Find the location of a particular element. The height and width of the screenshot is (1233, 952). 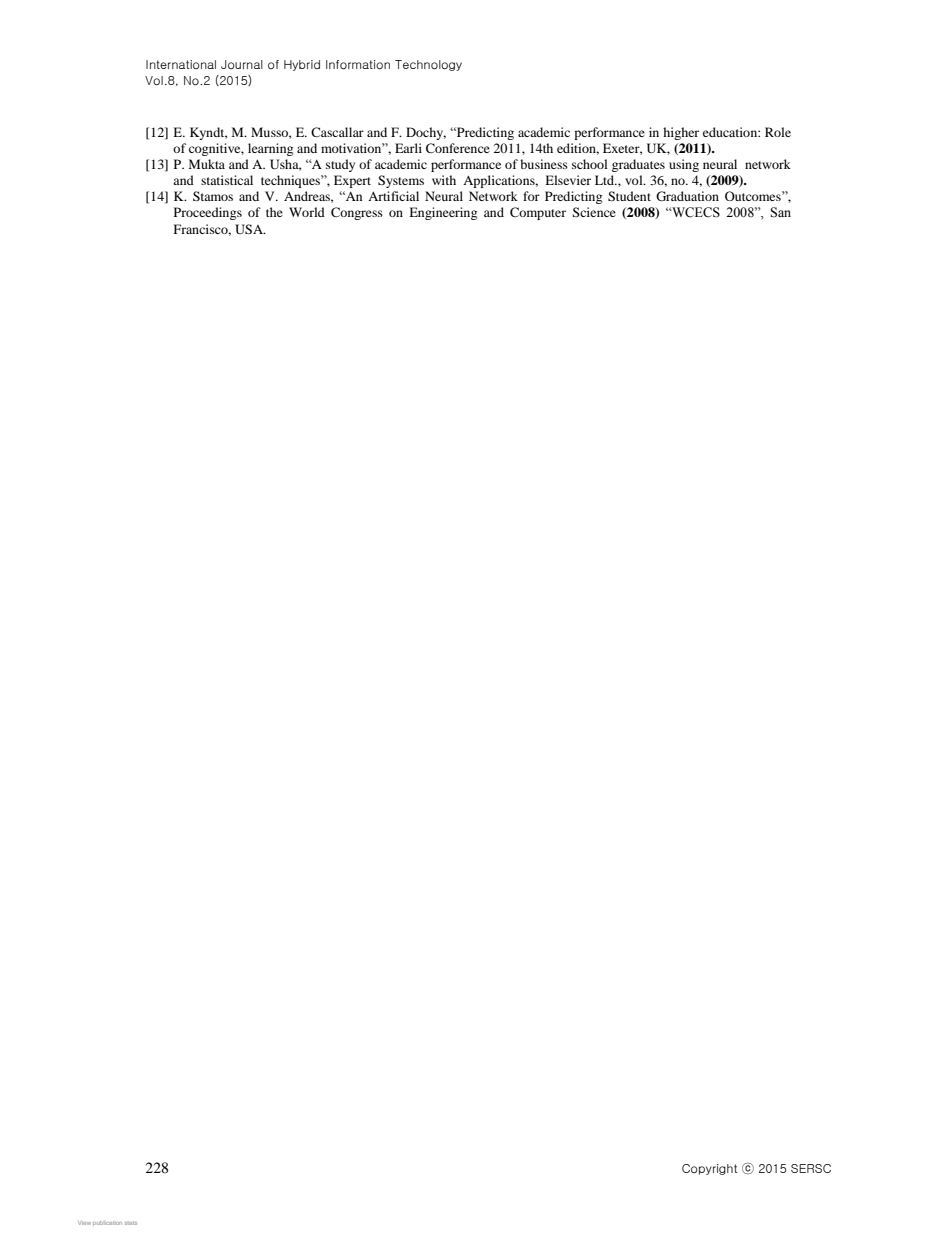

Science is located at coordinates (594, 212).
